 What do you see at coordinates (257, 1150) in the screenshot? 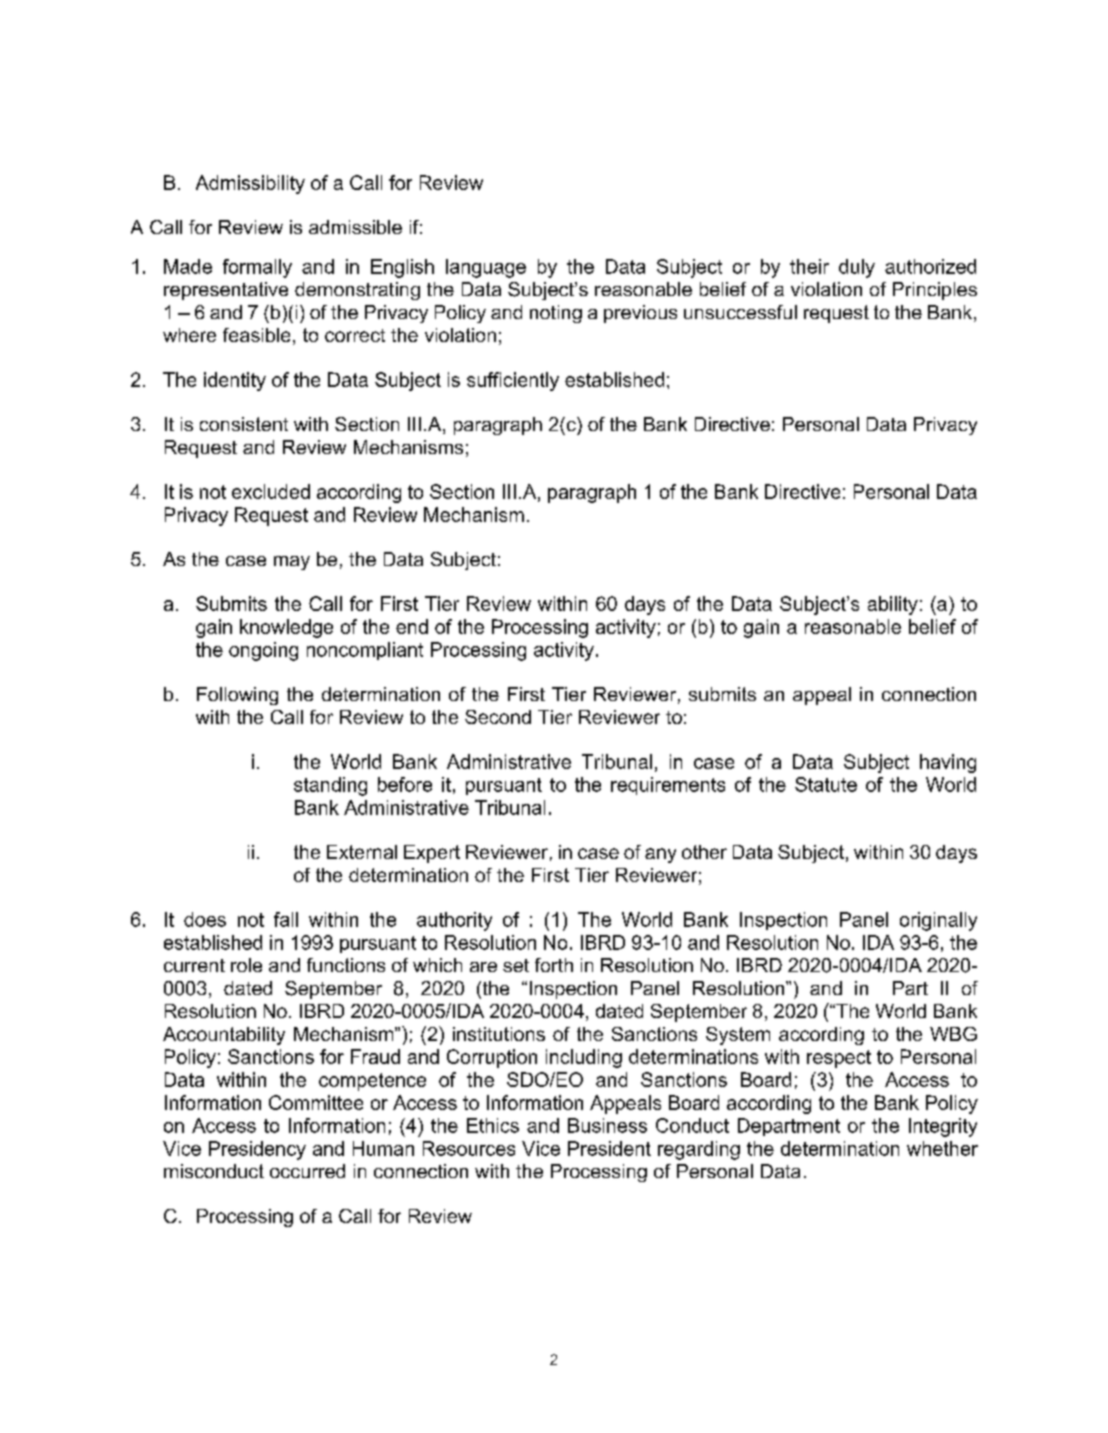
I see `Presidency` at bounding box center [257, 1150].
